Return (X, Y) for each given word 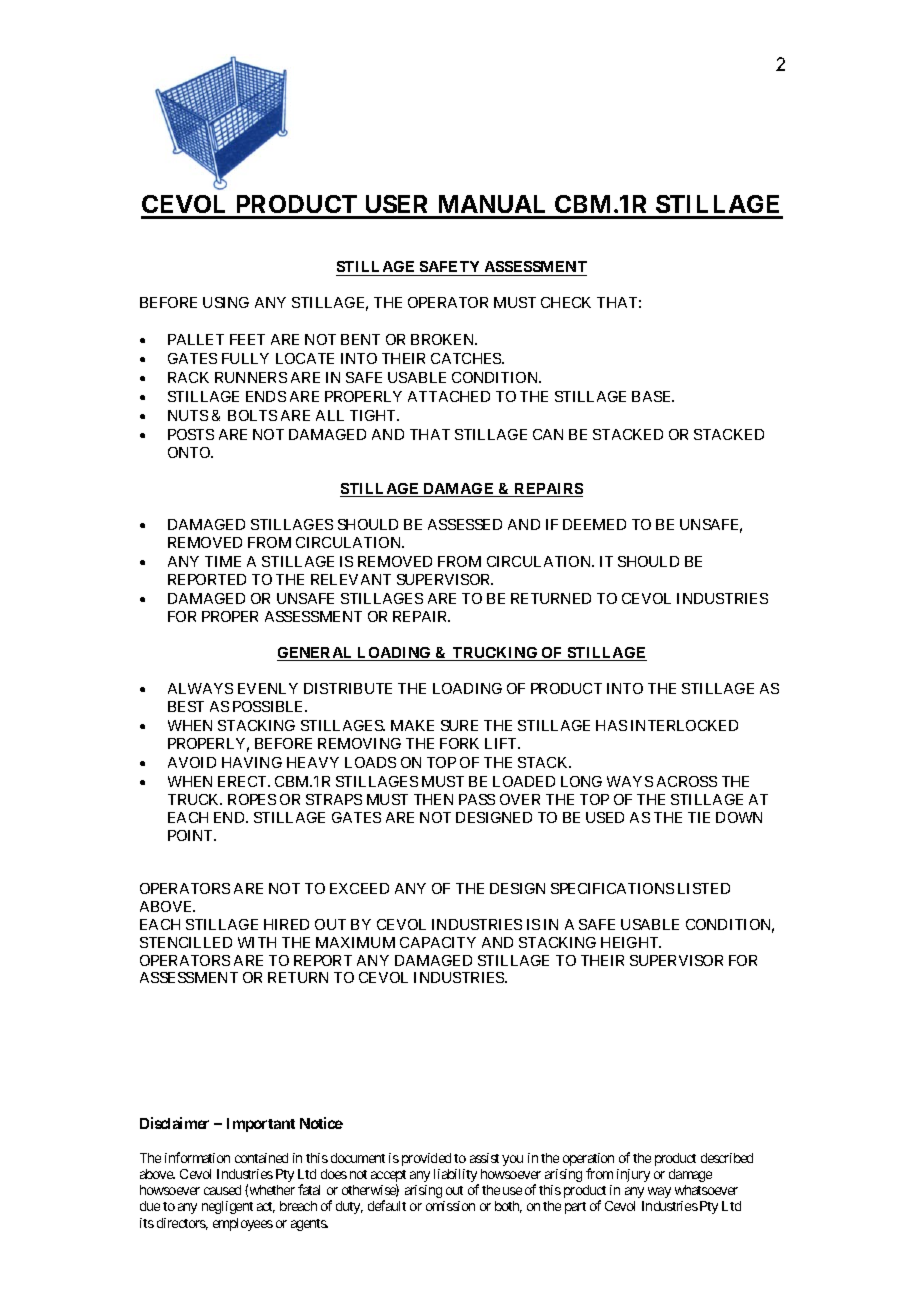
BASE (653, 396)
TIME (223, 561)
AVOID (192, 762)
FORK (459, 743)
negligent (227, 1207)
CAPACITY (438, 942)
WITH (257, 942)
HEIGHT (631, 942)
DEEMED (594, 524)
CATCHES (467, 358)
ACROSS (687, 781)
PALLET (196, 339)
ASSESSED (465, 524)
